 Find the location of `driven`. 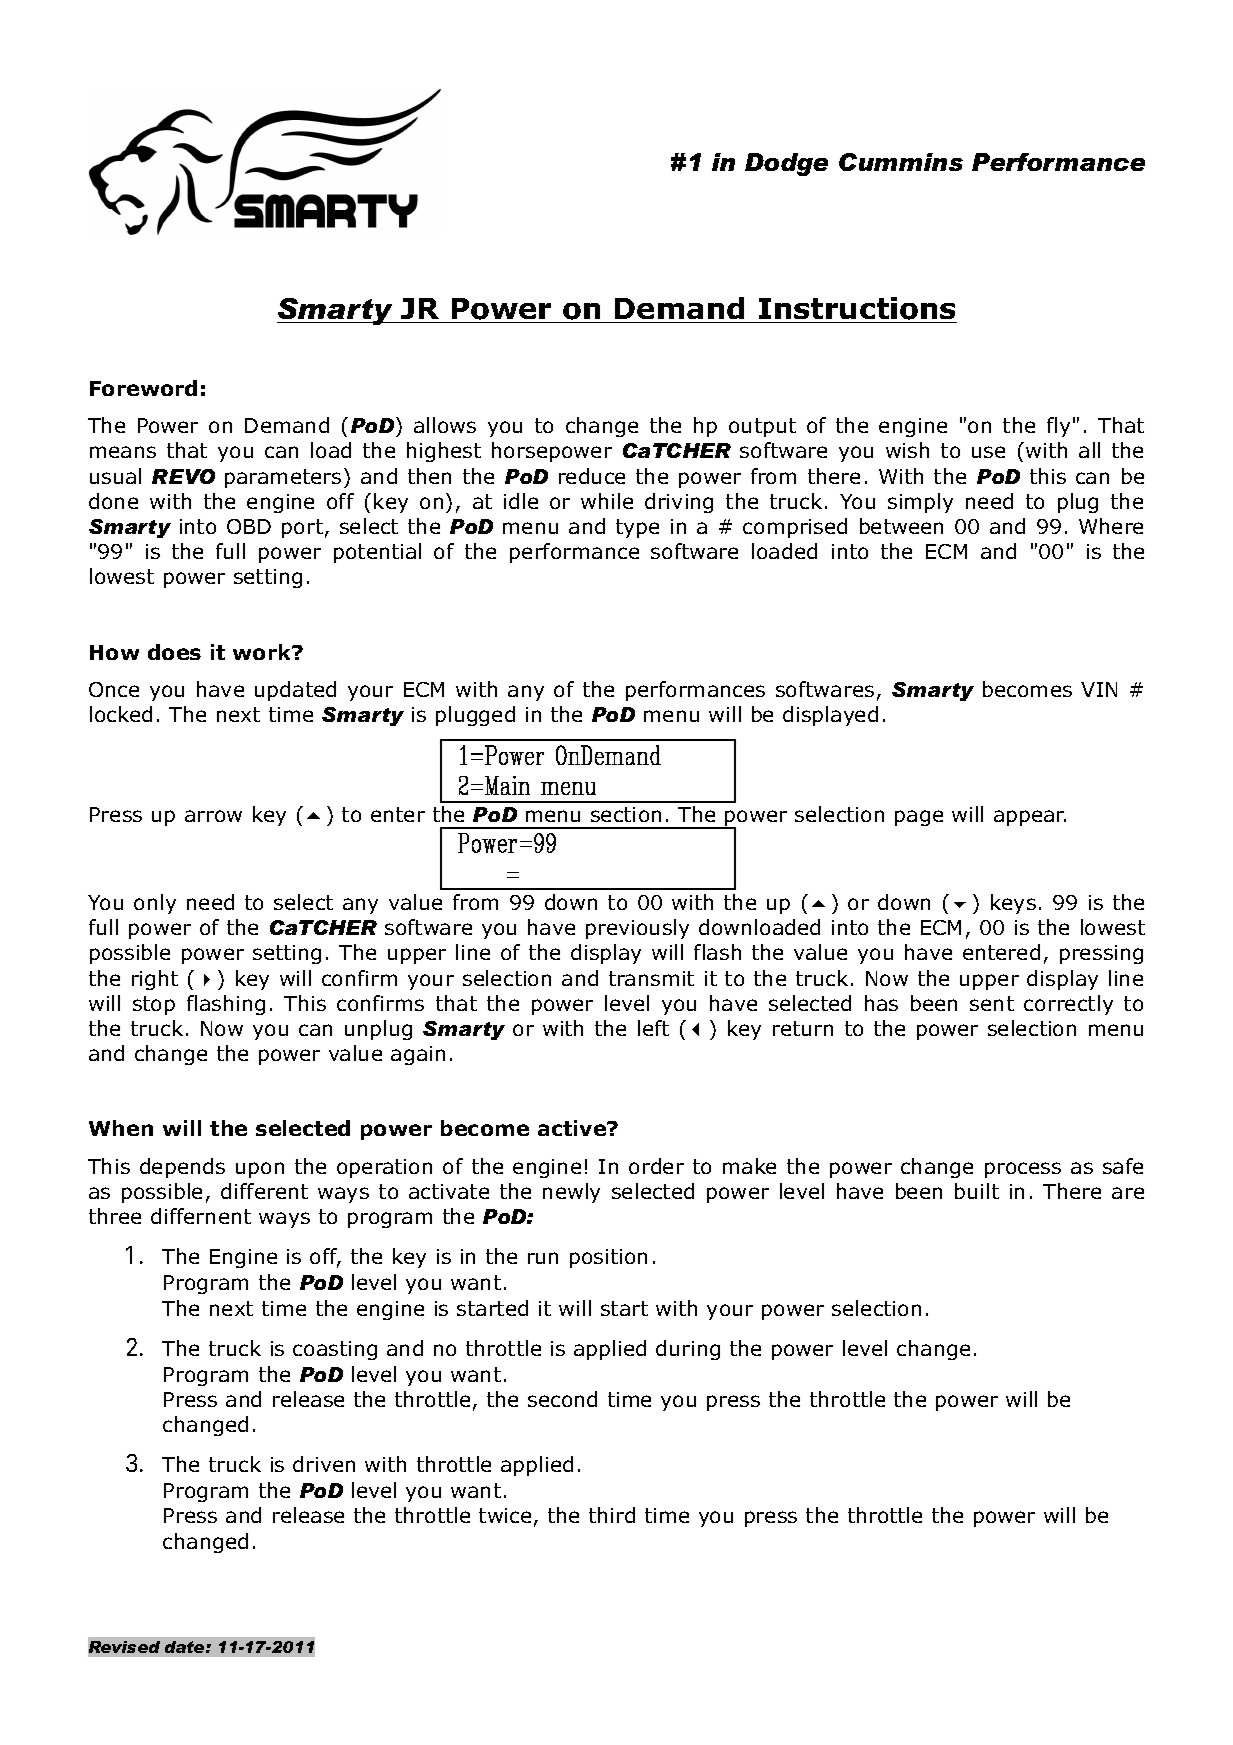

driven is located at coordinates (324, 1464).
